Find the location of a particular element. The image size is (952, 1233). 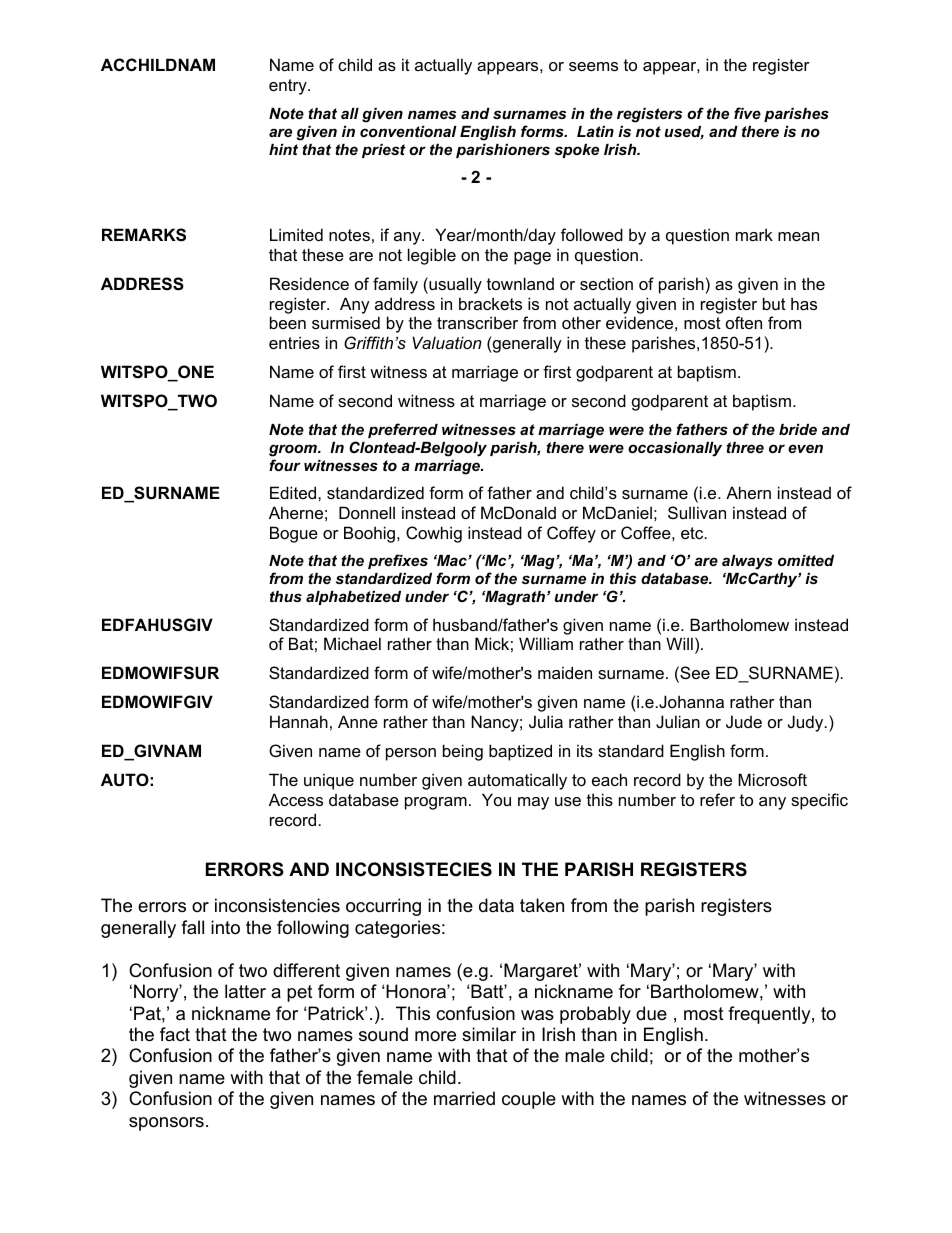

entries is located at coordinates (294, 342).
